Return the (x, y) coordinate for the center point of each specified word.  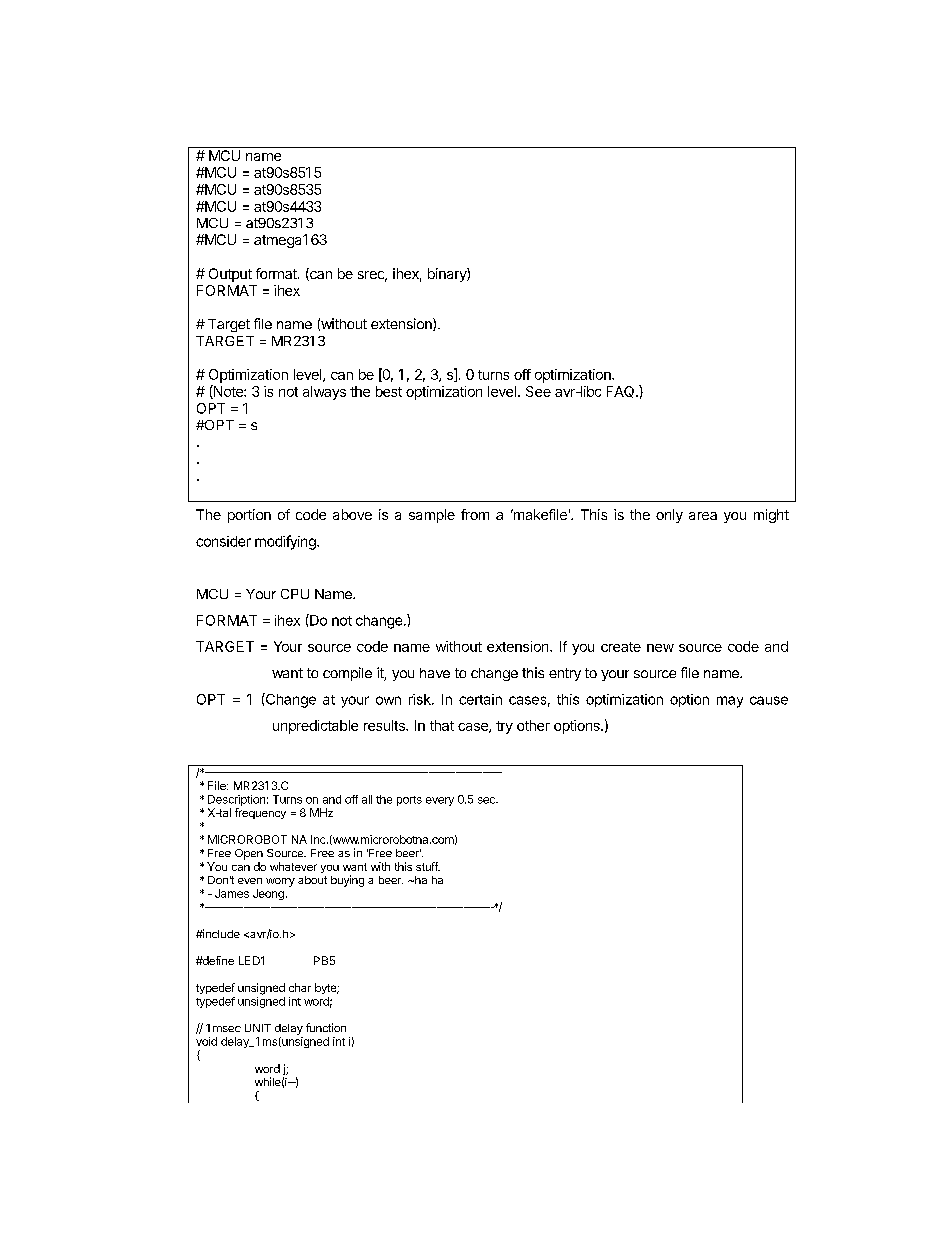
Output (230, 275)
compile (347, 674)
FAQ (622, 392)
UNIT (258, 1028)
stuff (428, 866)
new (660, 648)
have (435, 673)
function (326, 1027)
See (538, 391)
